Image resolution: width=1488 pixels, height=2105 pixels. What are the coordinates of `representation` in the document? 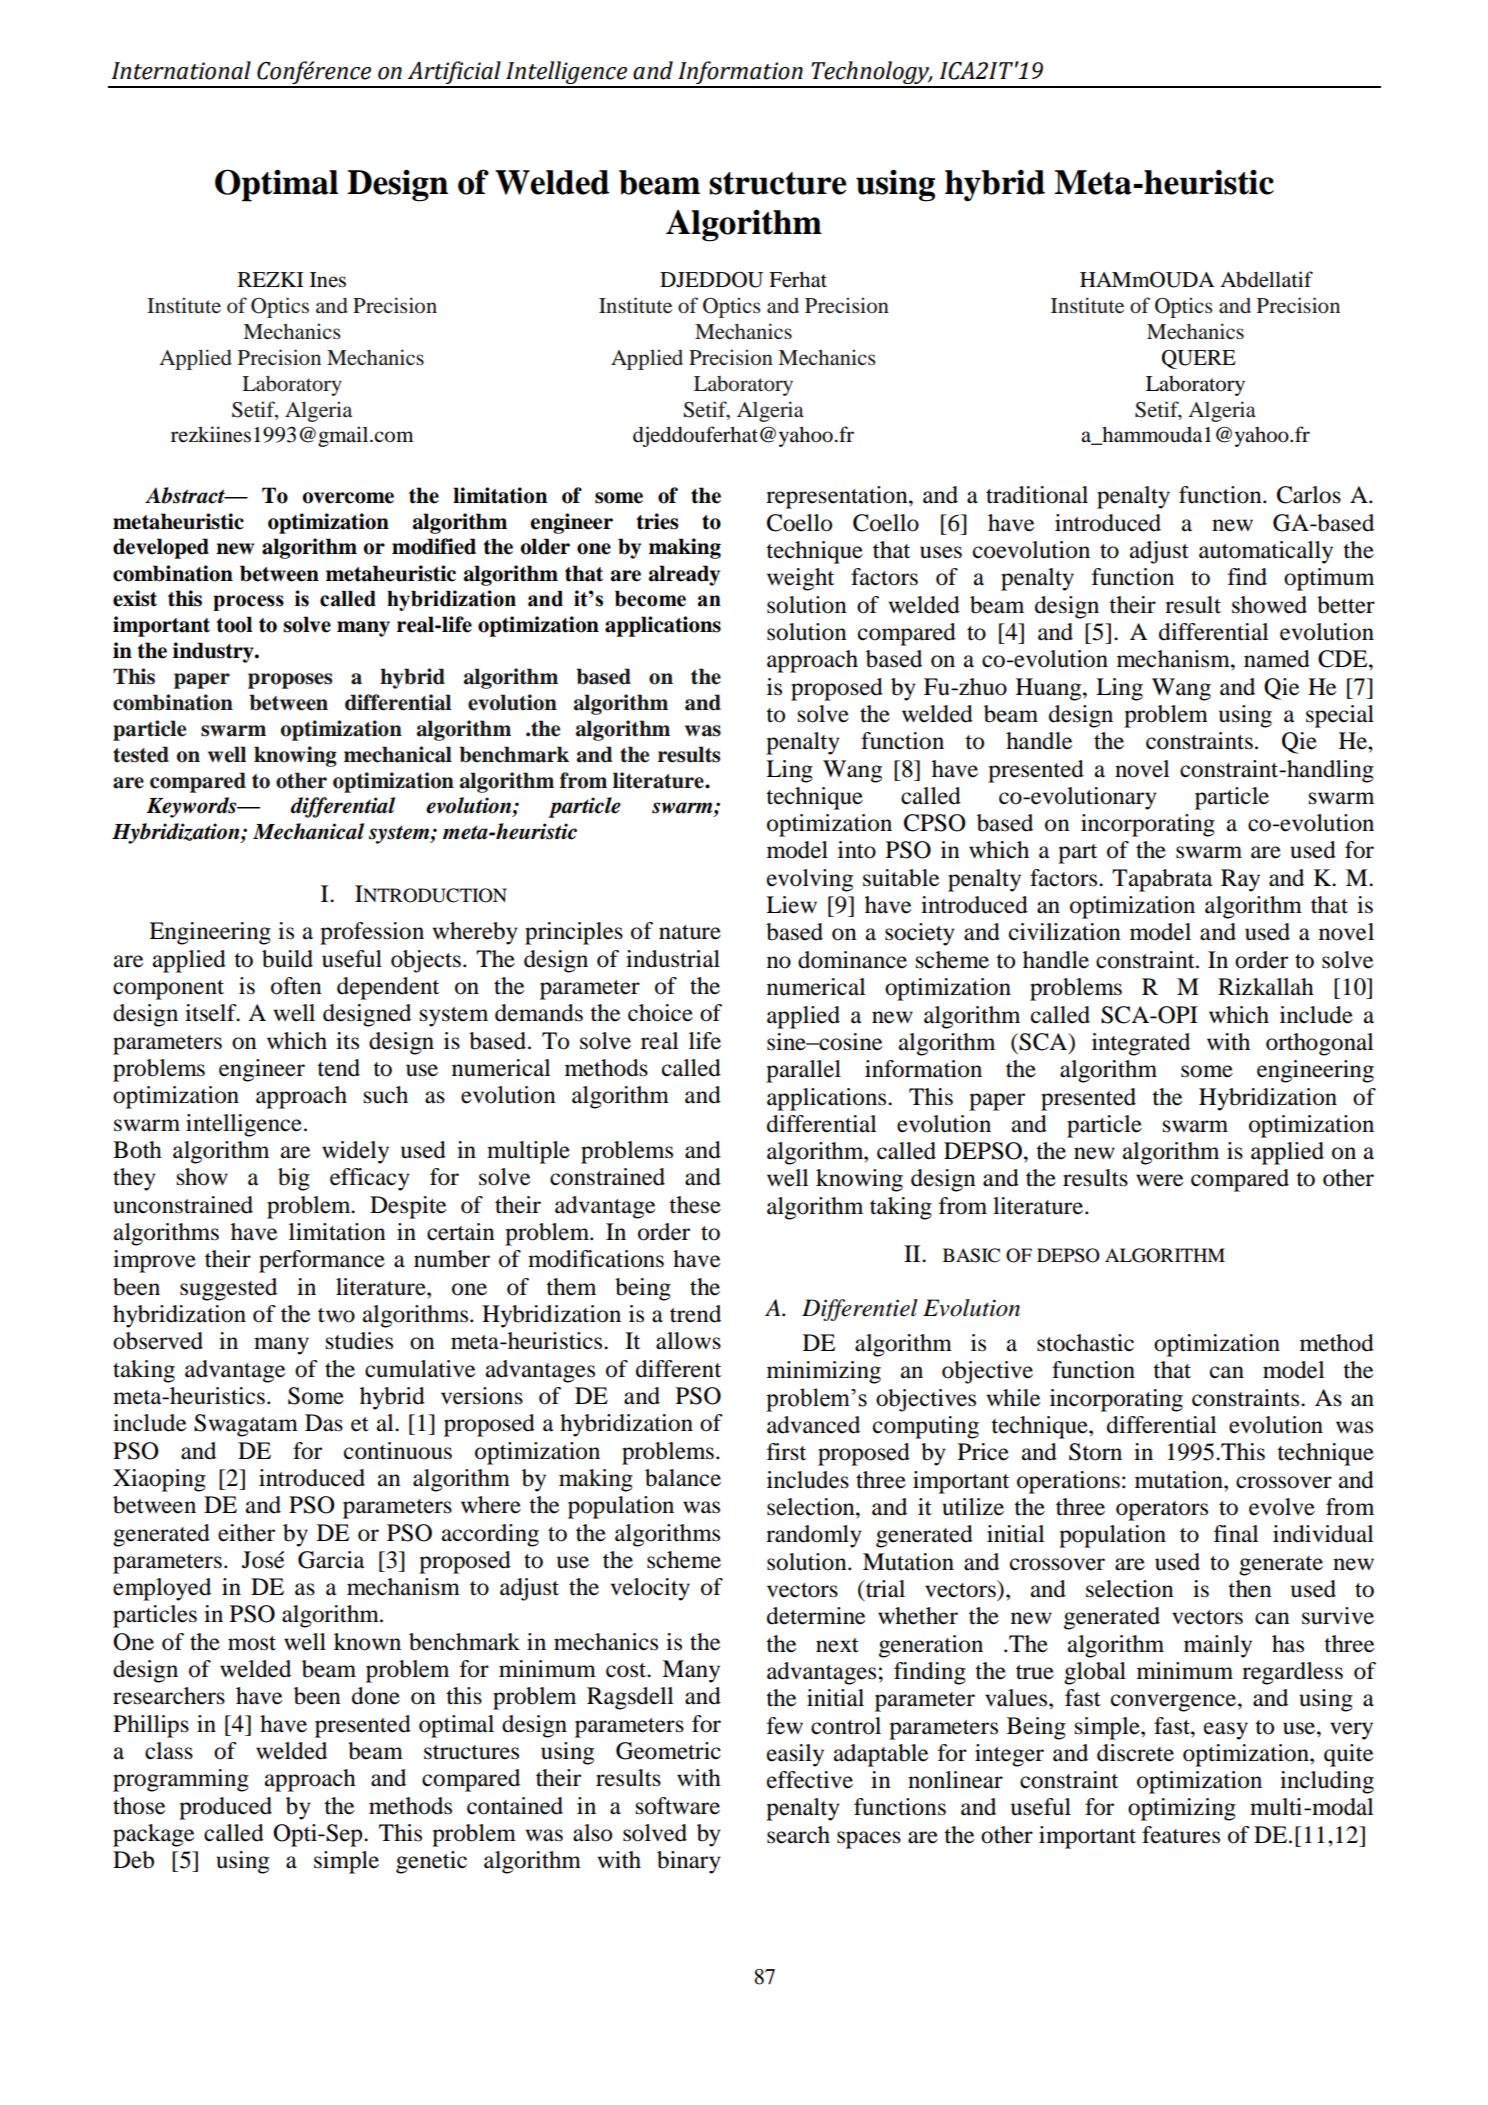 It's located at (838, 497).
